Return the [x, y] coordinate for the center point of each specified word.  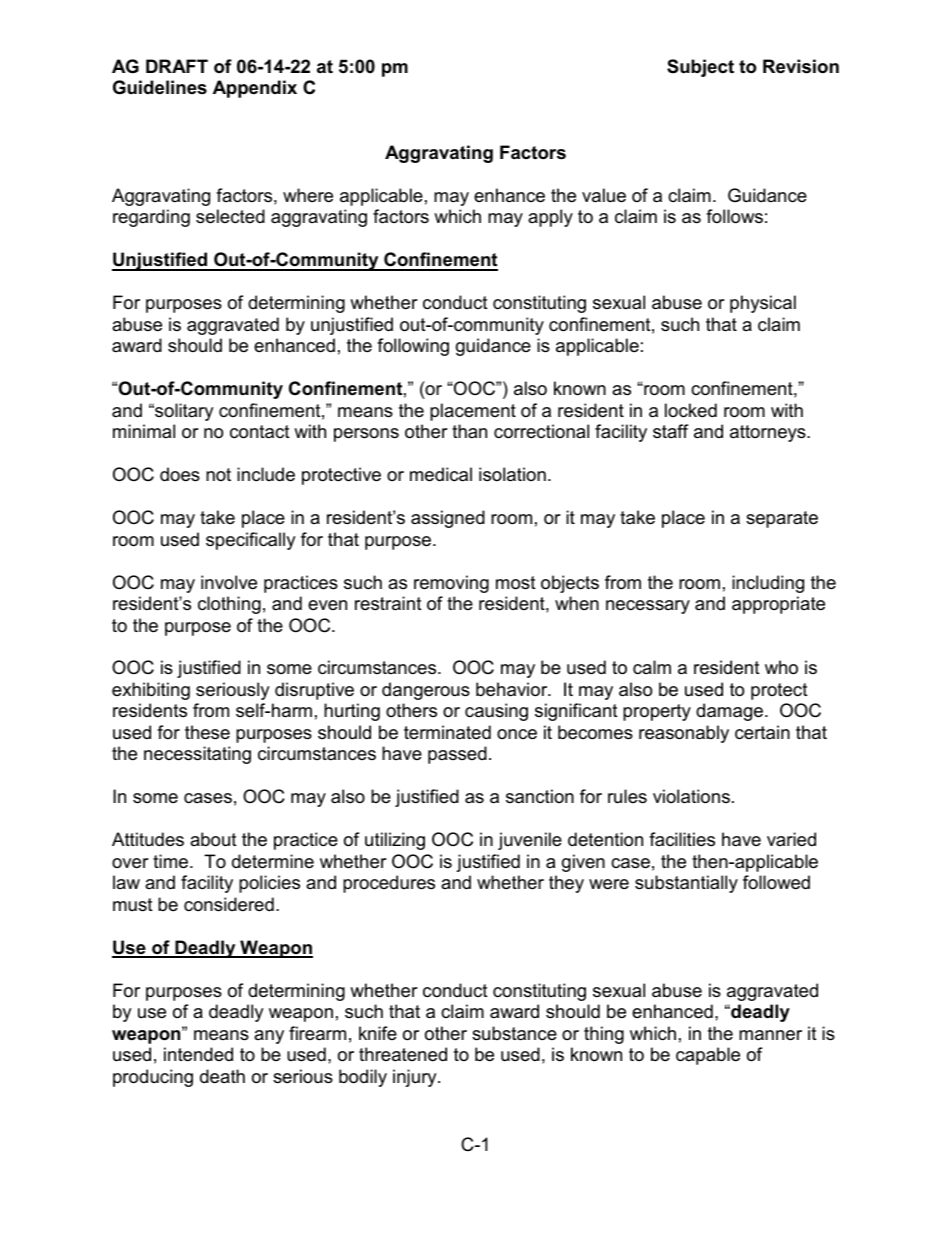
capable [708, 1056]
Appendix [255, 89]
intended [198, 1054]
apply [550, 218]
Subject [700, 68]
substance [514, 1033]
